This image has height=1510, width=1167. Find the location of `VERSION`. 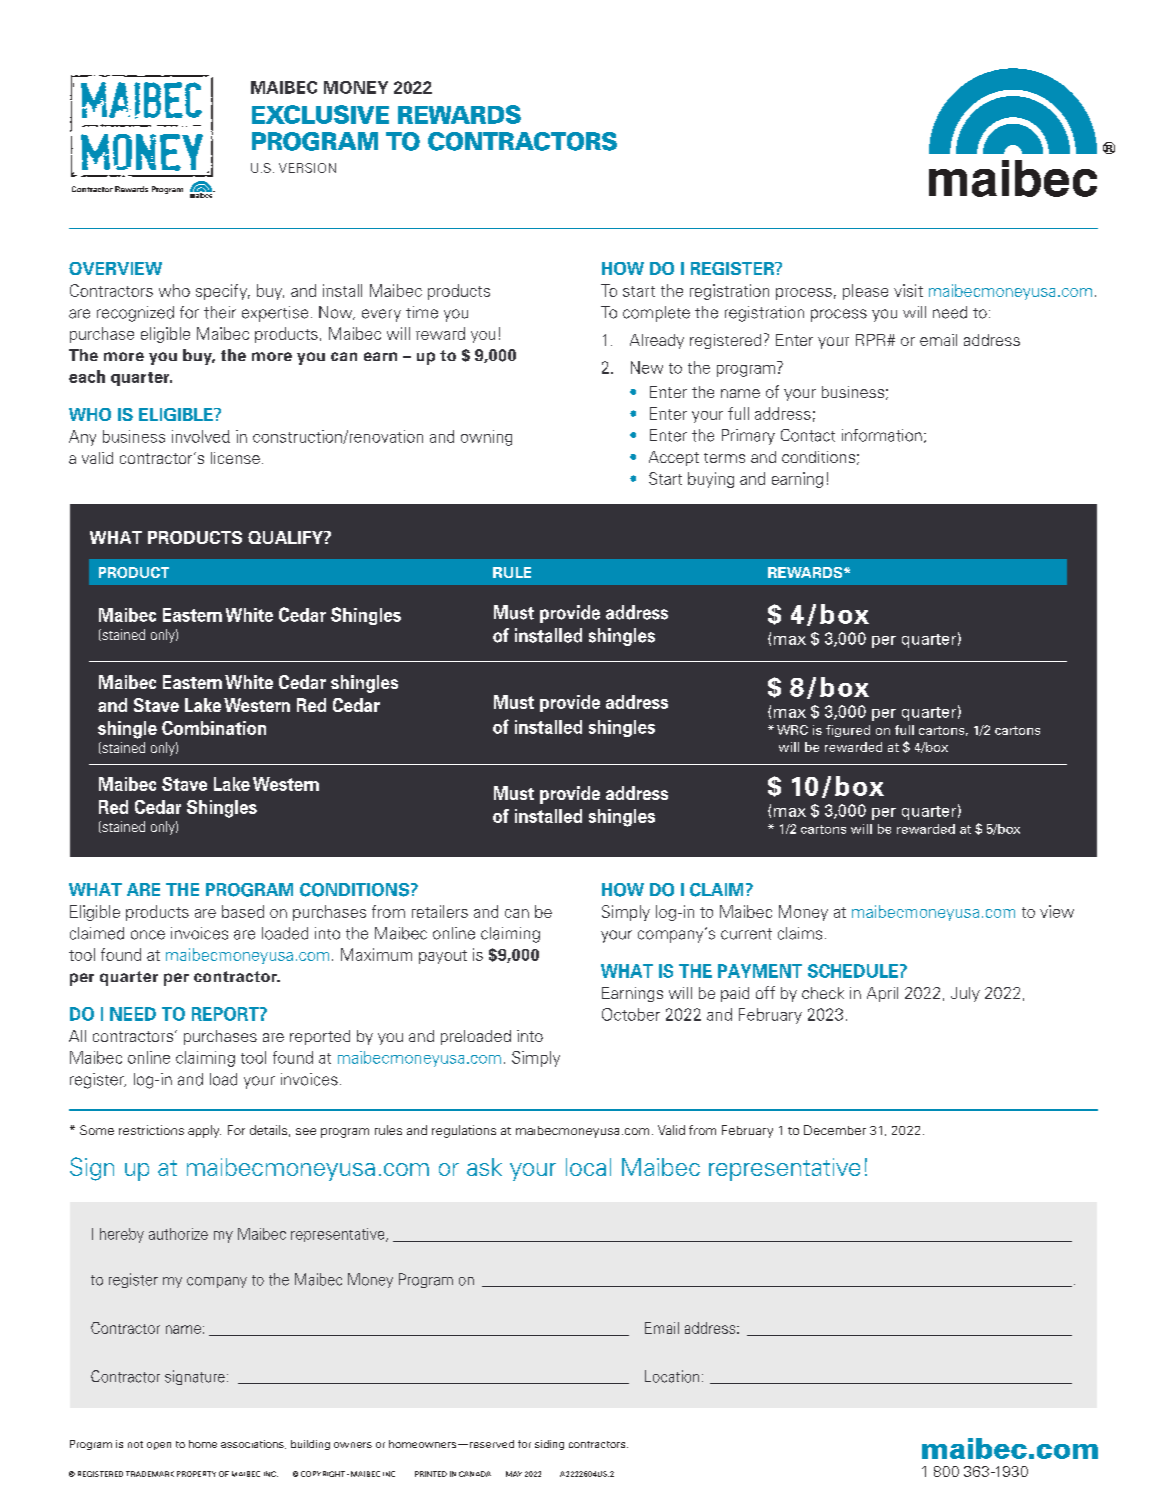

VERSION is located at coordinates (307, 168).
